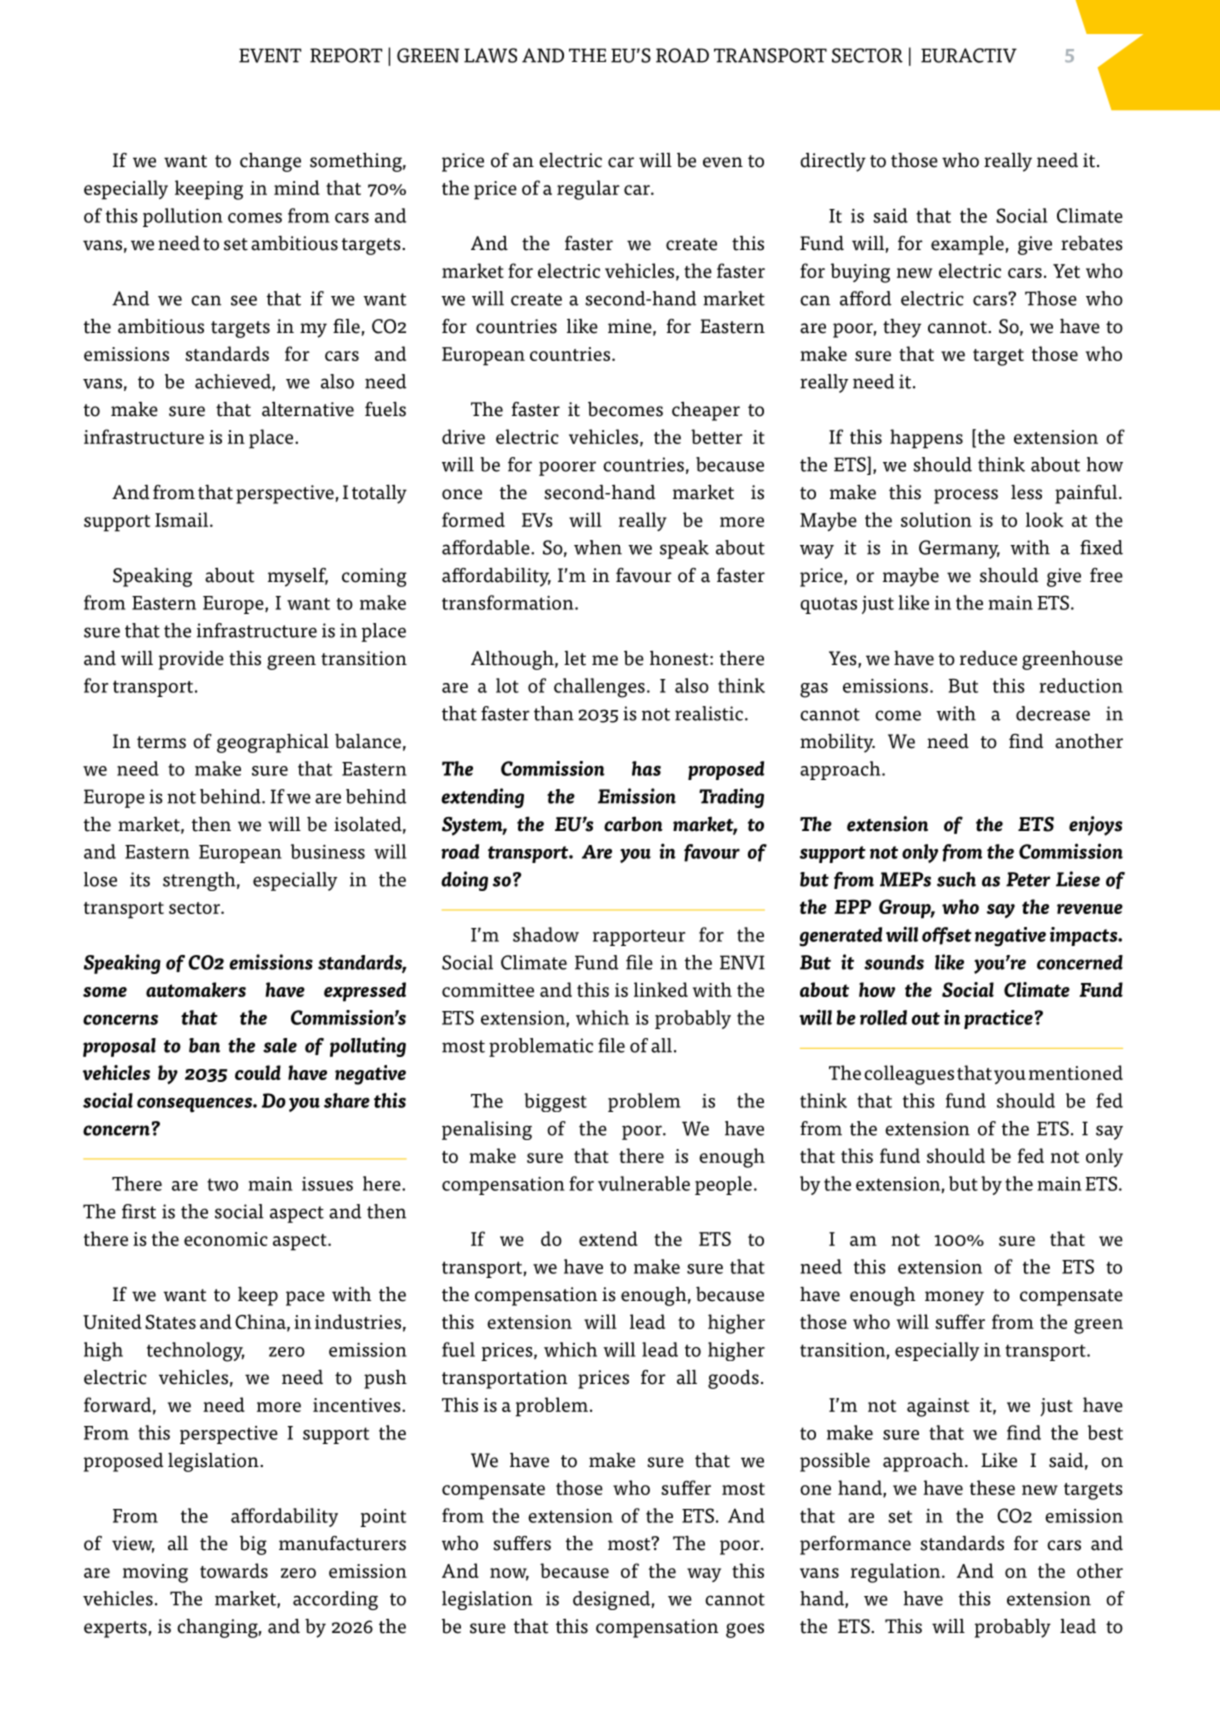 This document has width=1220, height=1725. Describe the element at coordinates (833, 162) in the document. I see `directly` at that location.
